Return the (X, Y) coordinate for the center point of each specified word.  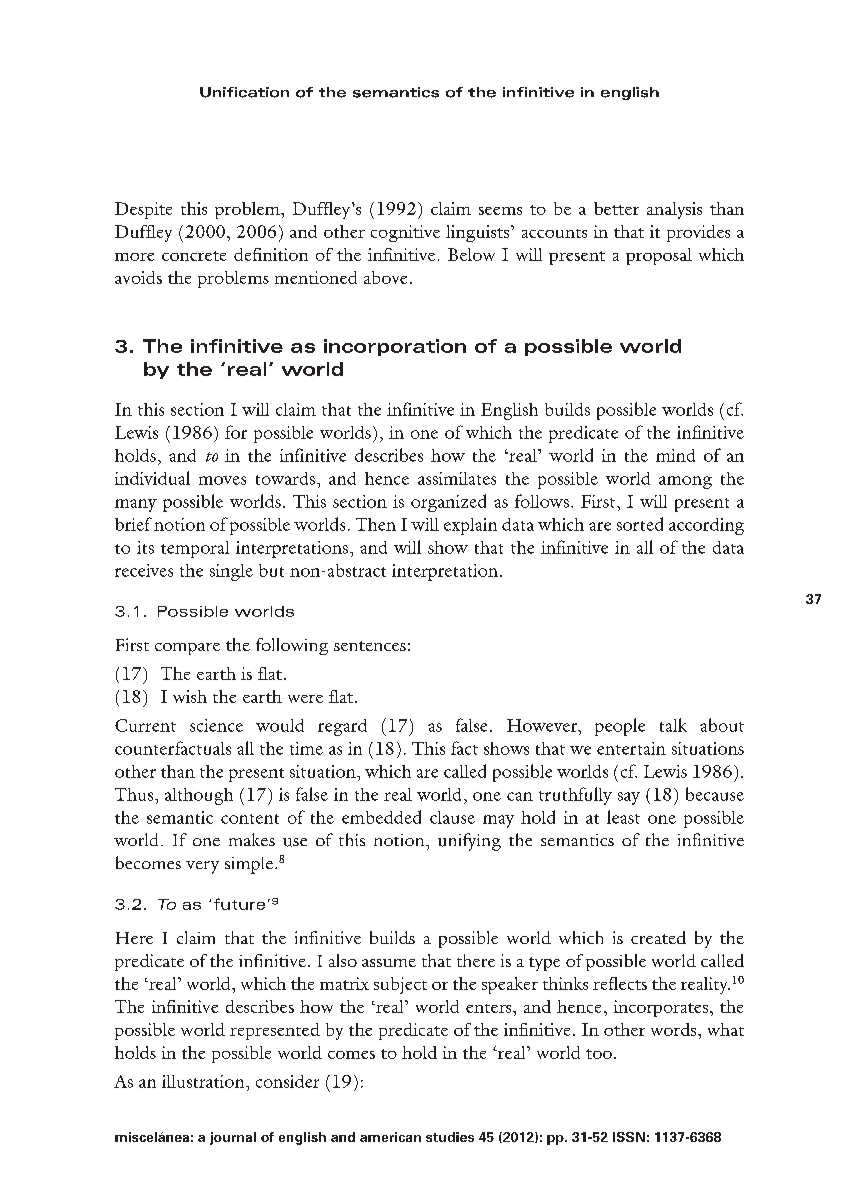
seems (500, 211)
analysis (674, 210)
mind (675, 455)
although (199, 796)
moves (222, 480)
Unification (244, 92)
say (629, 798)
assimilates (457, 478)
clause (452, 817)
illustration (204, 1081)
